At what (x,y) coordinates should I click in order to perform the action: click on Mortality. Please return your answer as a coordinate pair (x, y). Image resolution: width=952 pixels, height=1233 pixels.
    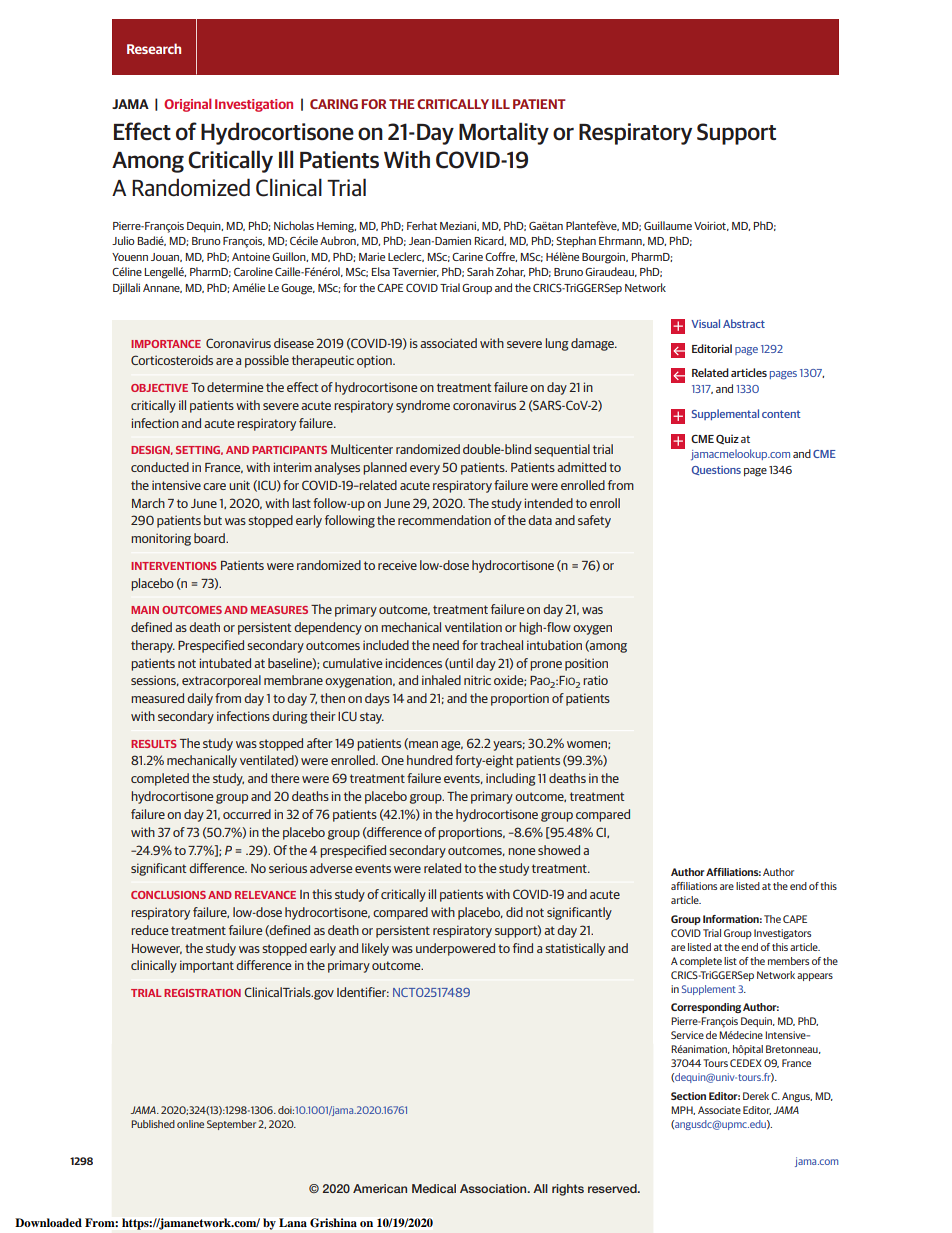
    Looking at the image, I should click on (504, 133).
